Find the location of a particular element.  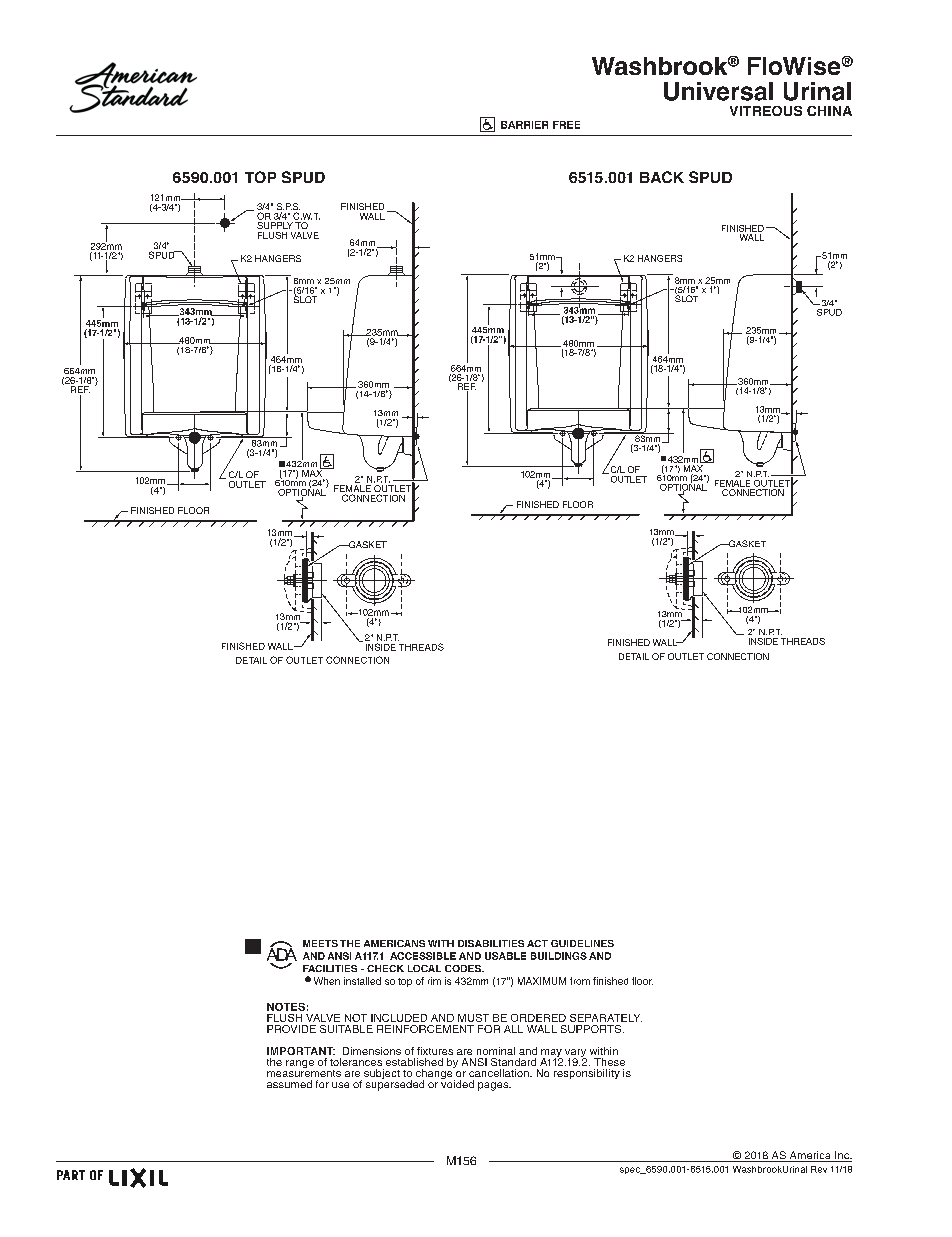

Universal is located at coordinates (718, 91).
